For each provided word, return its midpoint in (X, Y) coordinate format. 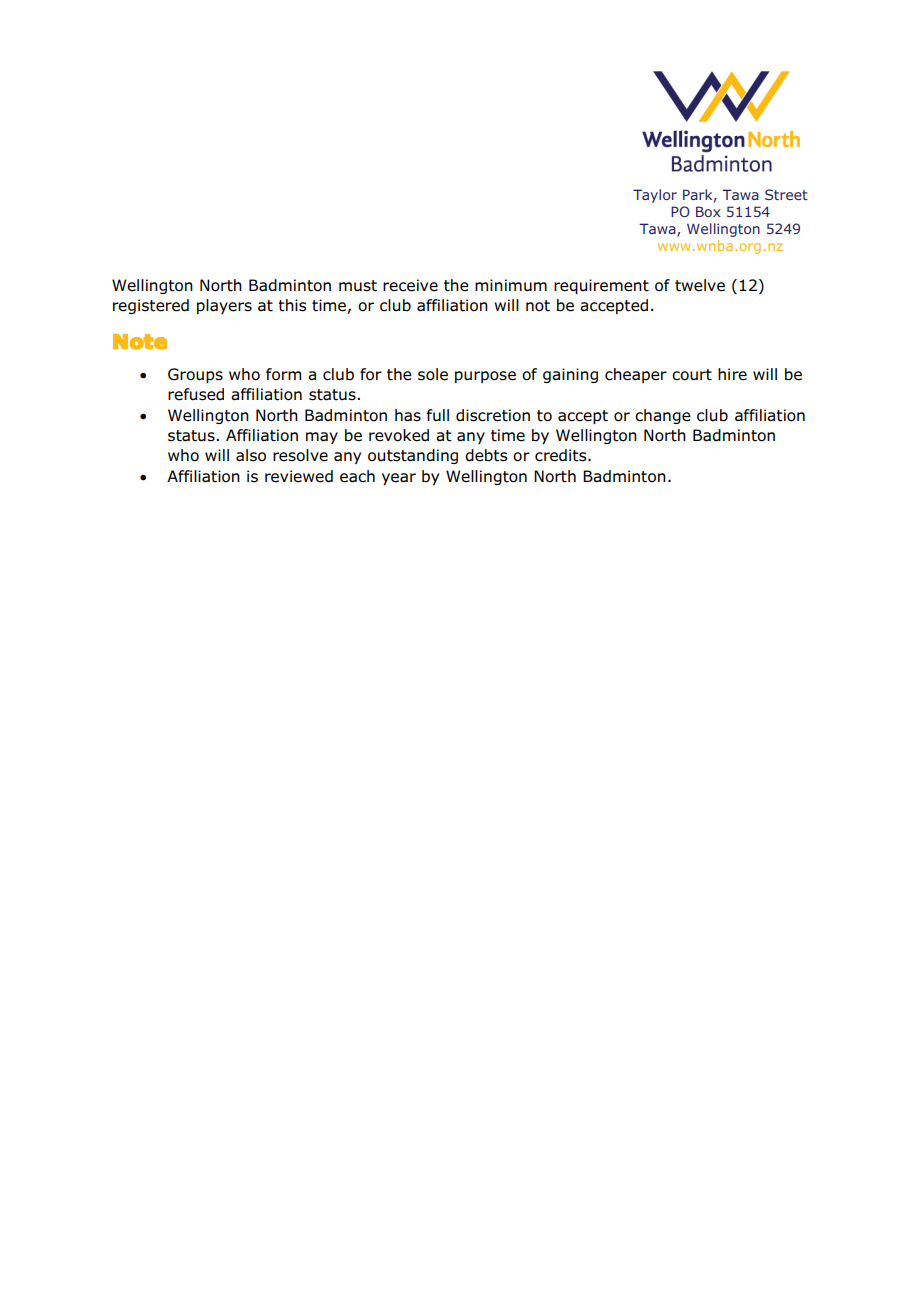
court (692, 375)
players (224, 306)
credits (562, 455)
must (358, 286)
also (251, 455)
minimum (511, 285)
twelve (700, 285)
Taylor (655, 196)
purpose (485, 377)
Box (708, 211)
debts (486, 455)
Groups (195, 375)
